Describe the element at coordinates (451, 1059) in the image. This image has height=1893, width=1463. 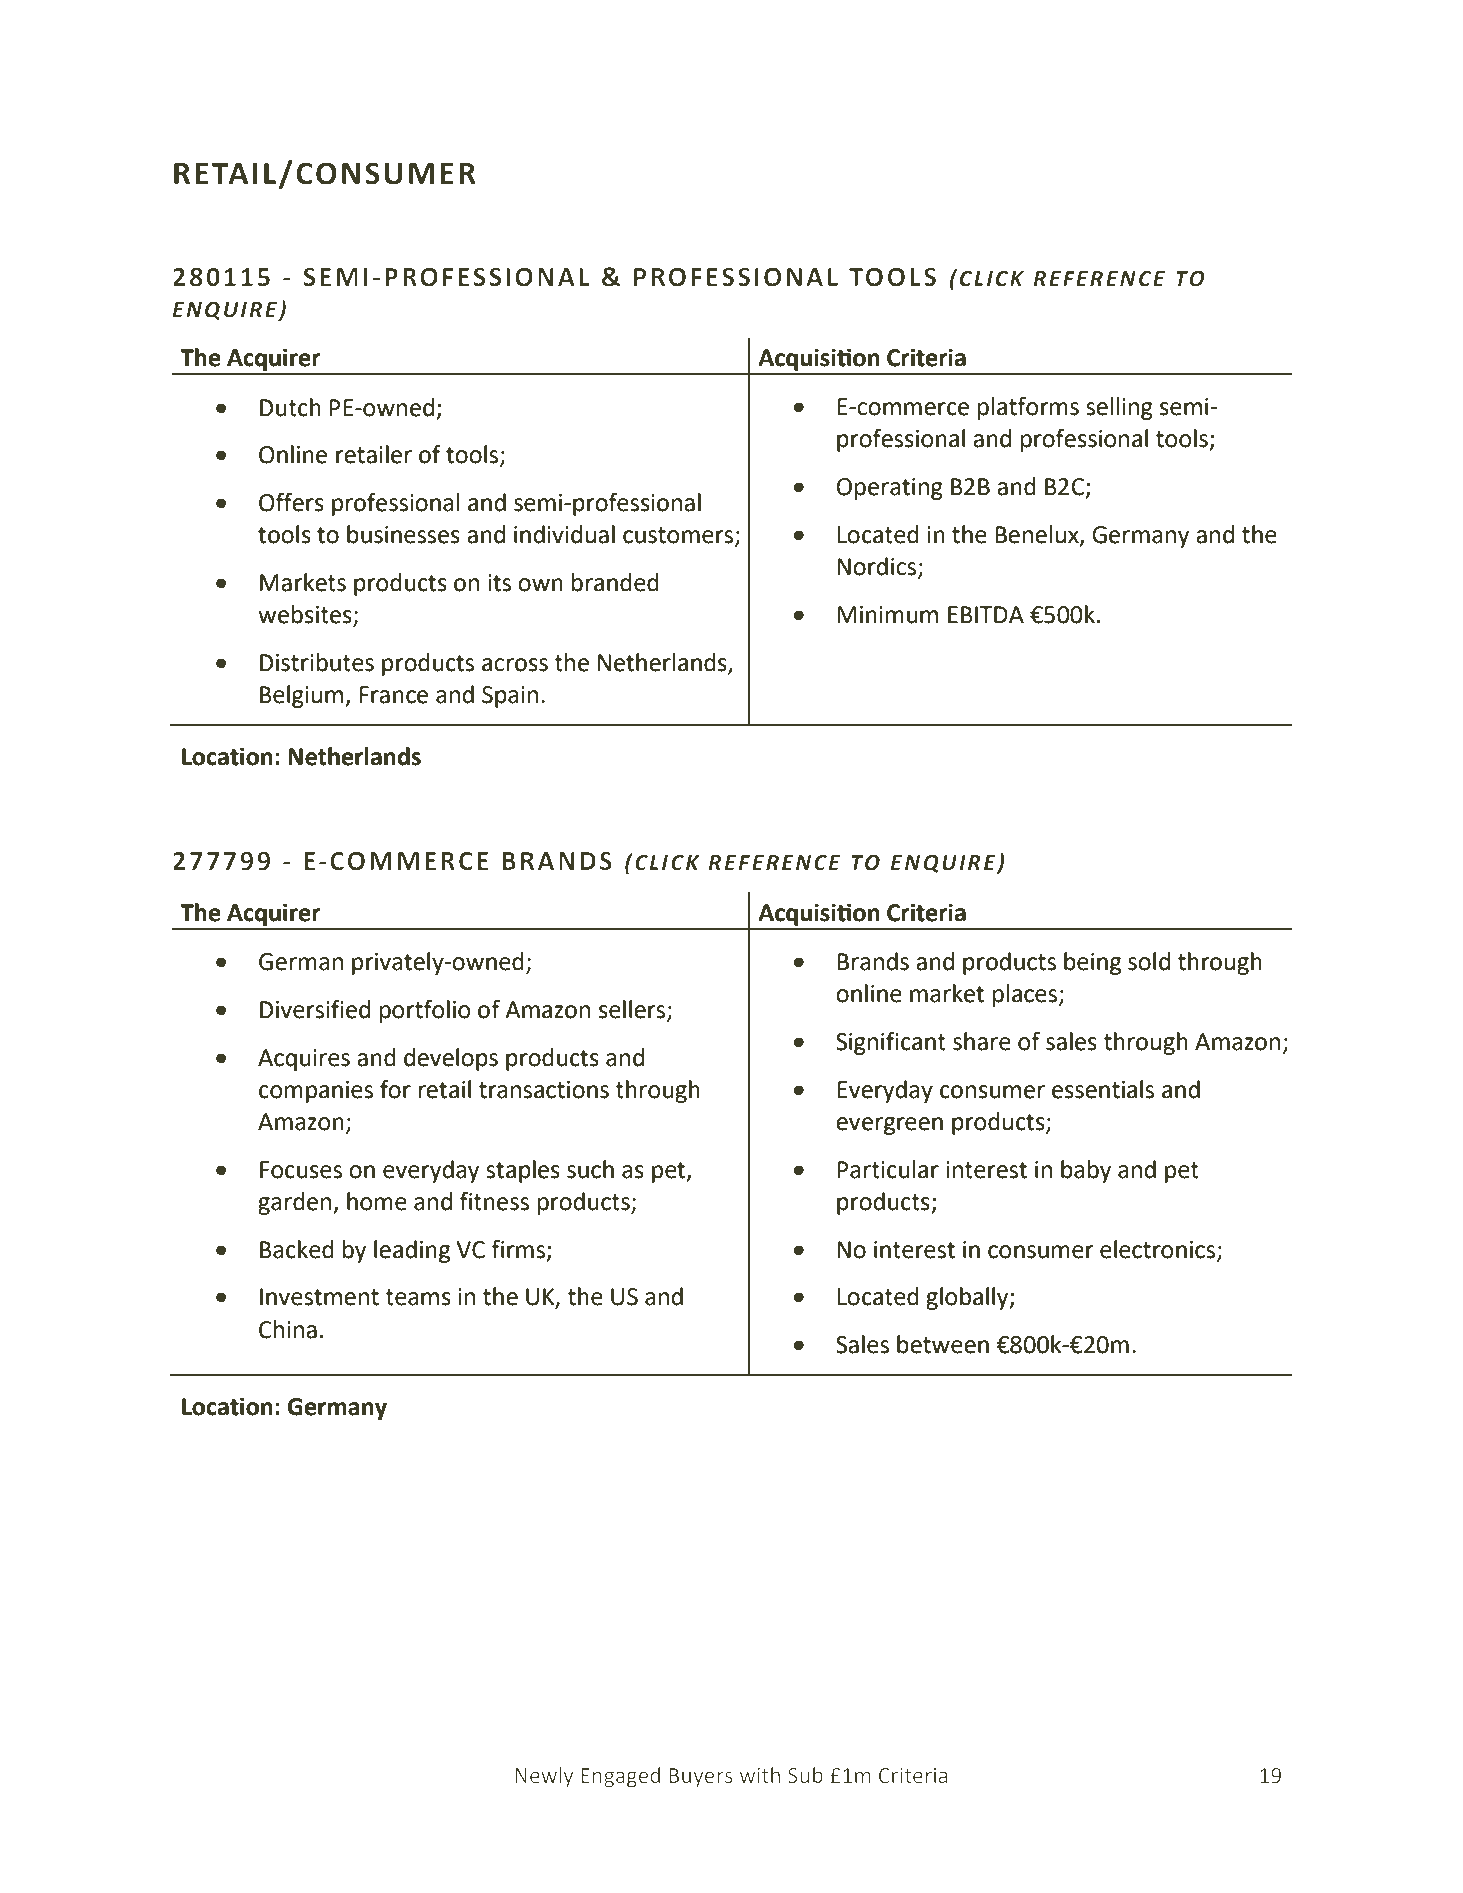
I see `develops` at that location.
